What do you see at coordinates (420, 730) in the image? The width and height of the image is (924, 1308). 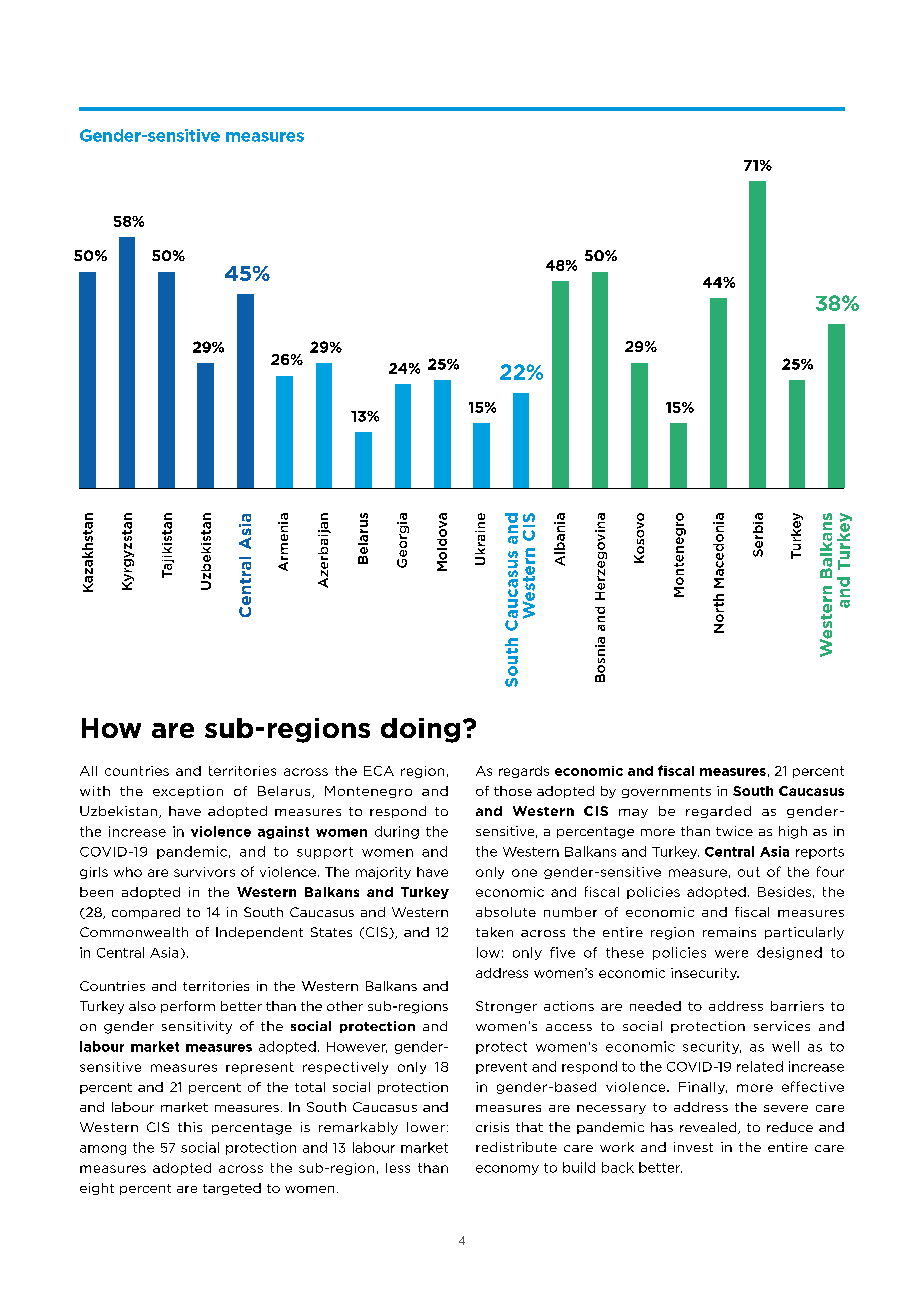 I see `doing` at bounding box center [420, 730].
